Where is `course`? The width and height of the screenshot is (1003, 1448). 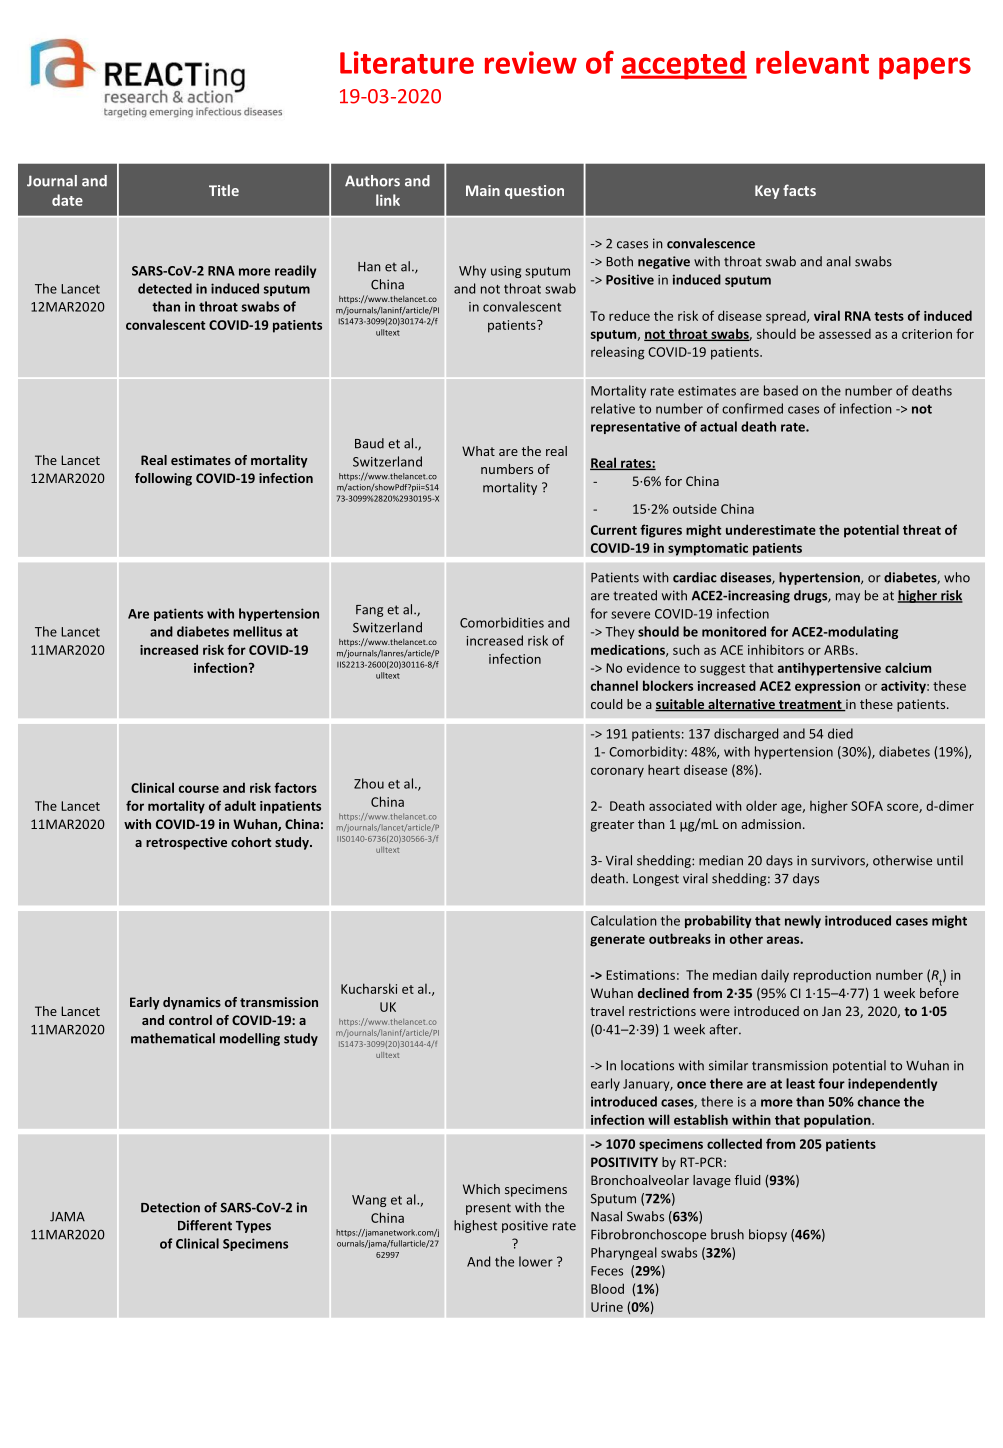 course is located at coordinates (199, 789).
